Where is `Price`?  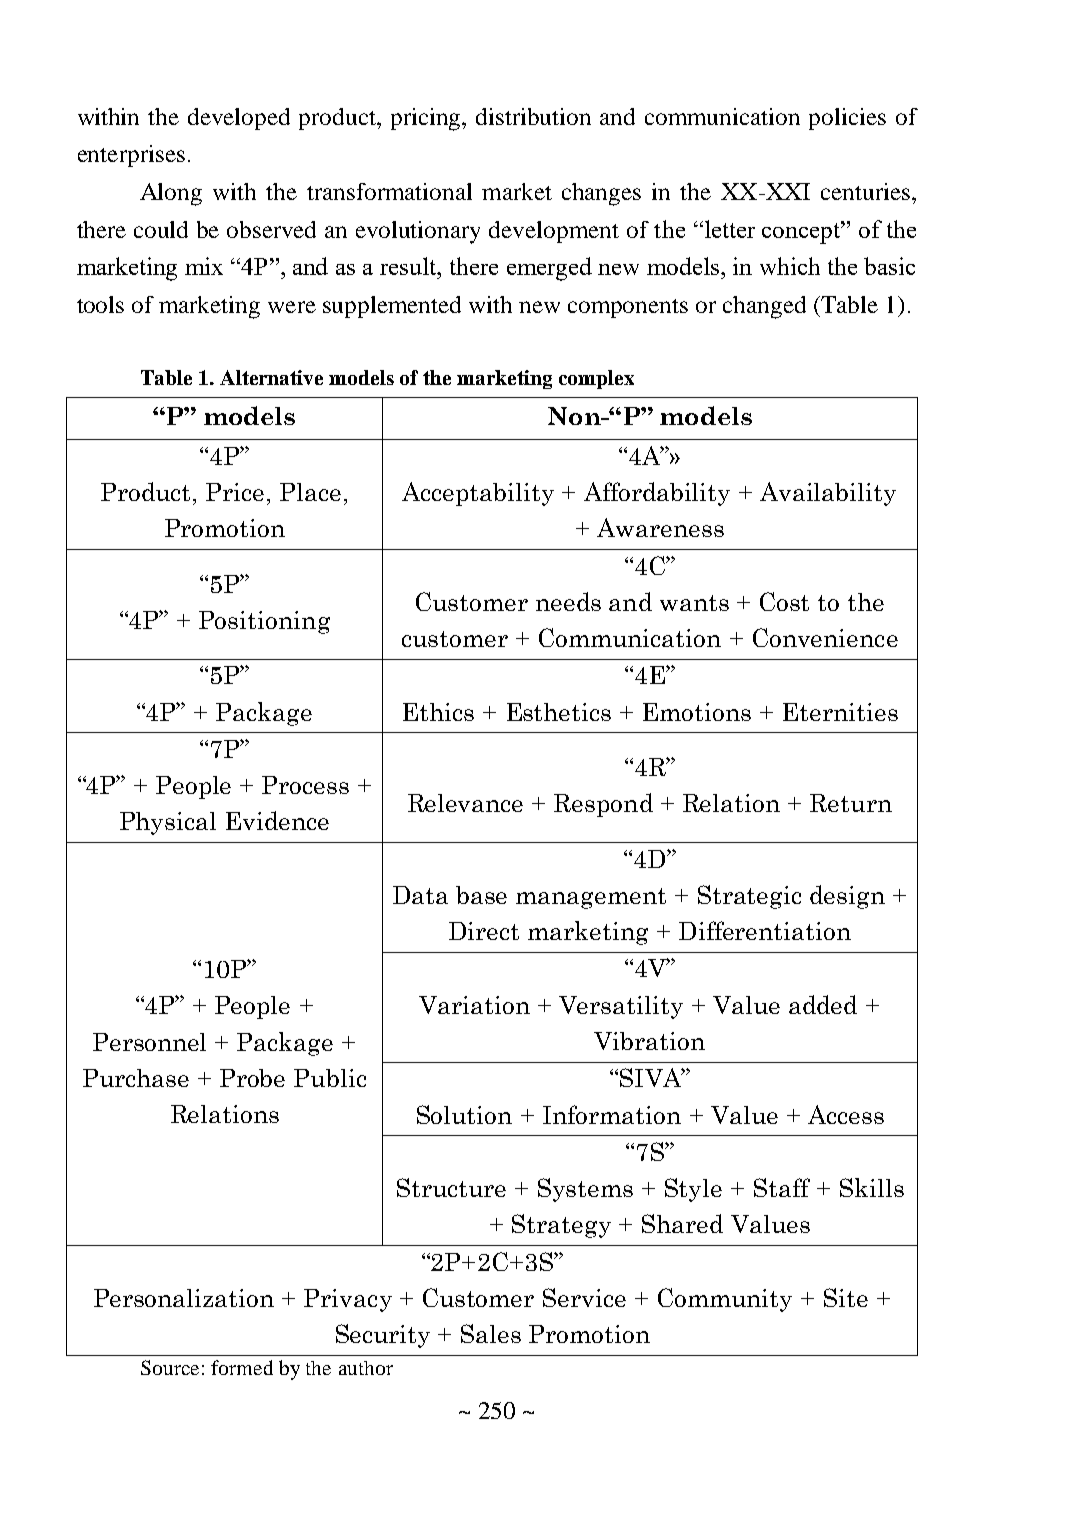
Price is located at coordinates (235, 492).
